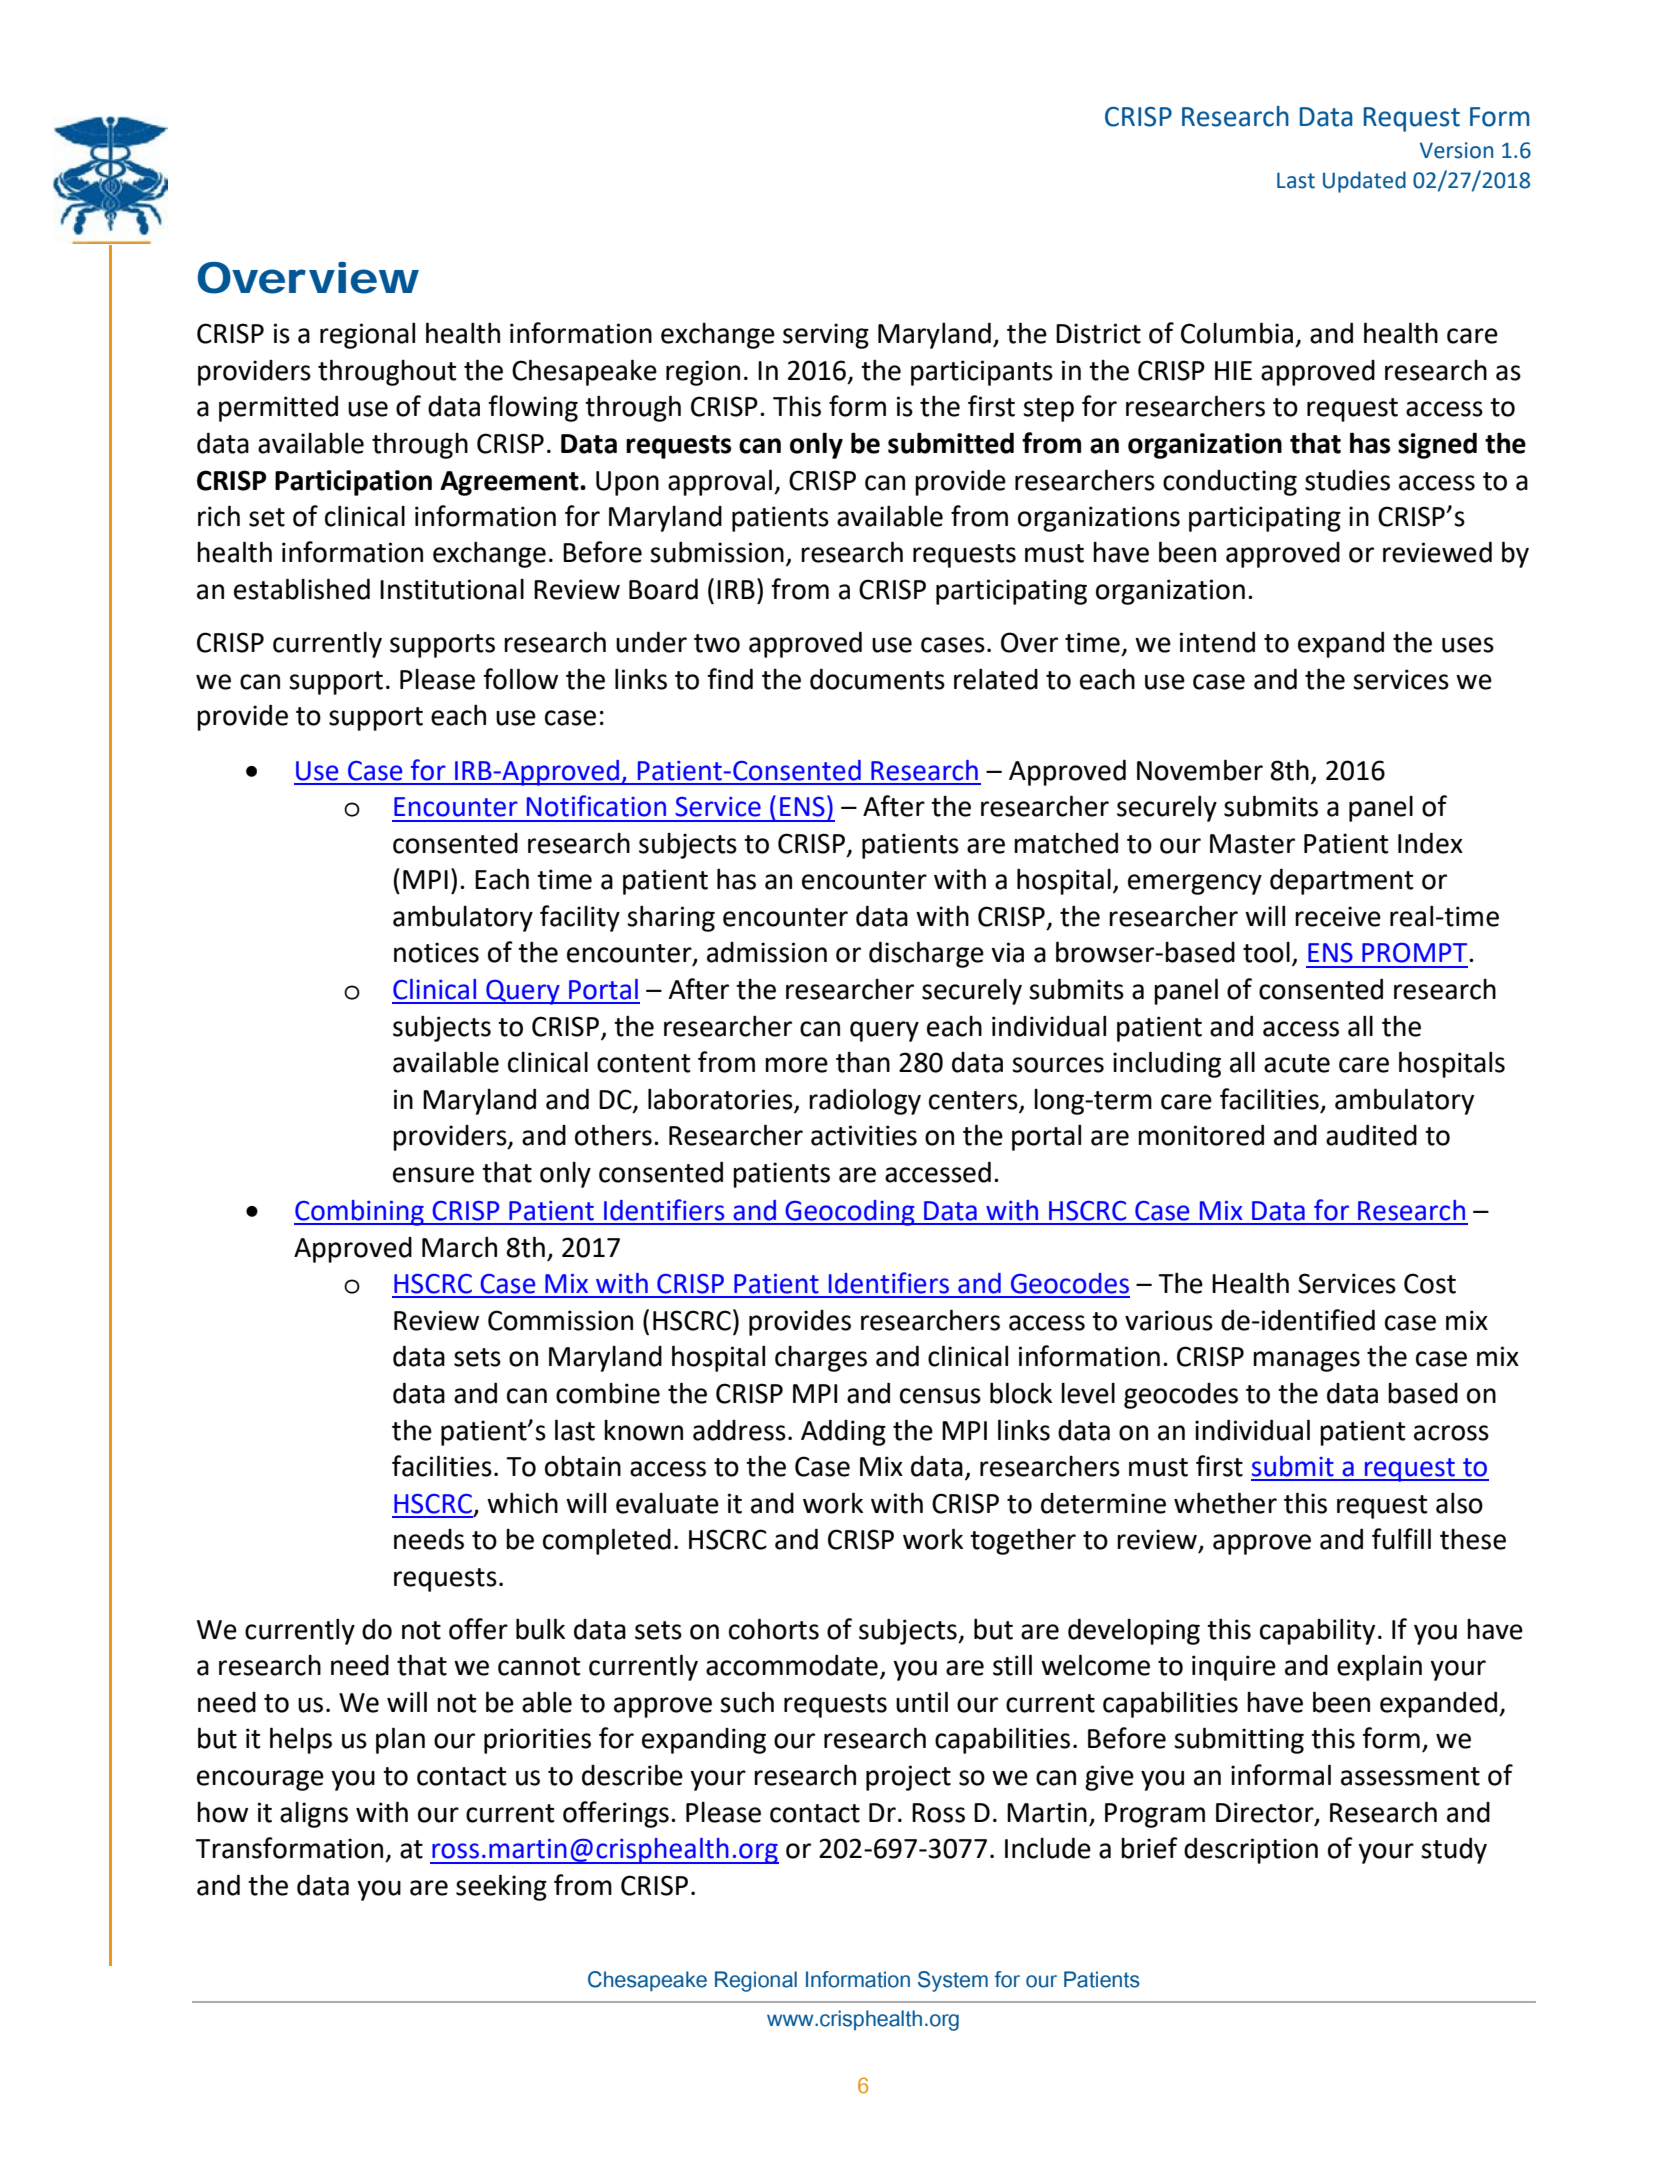  I want to click on Updated, so click(1364, 182).
